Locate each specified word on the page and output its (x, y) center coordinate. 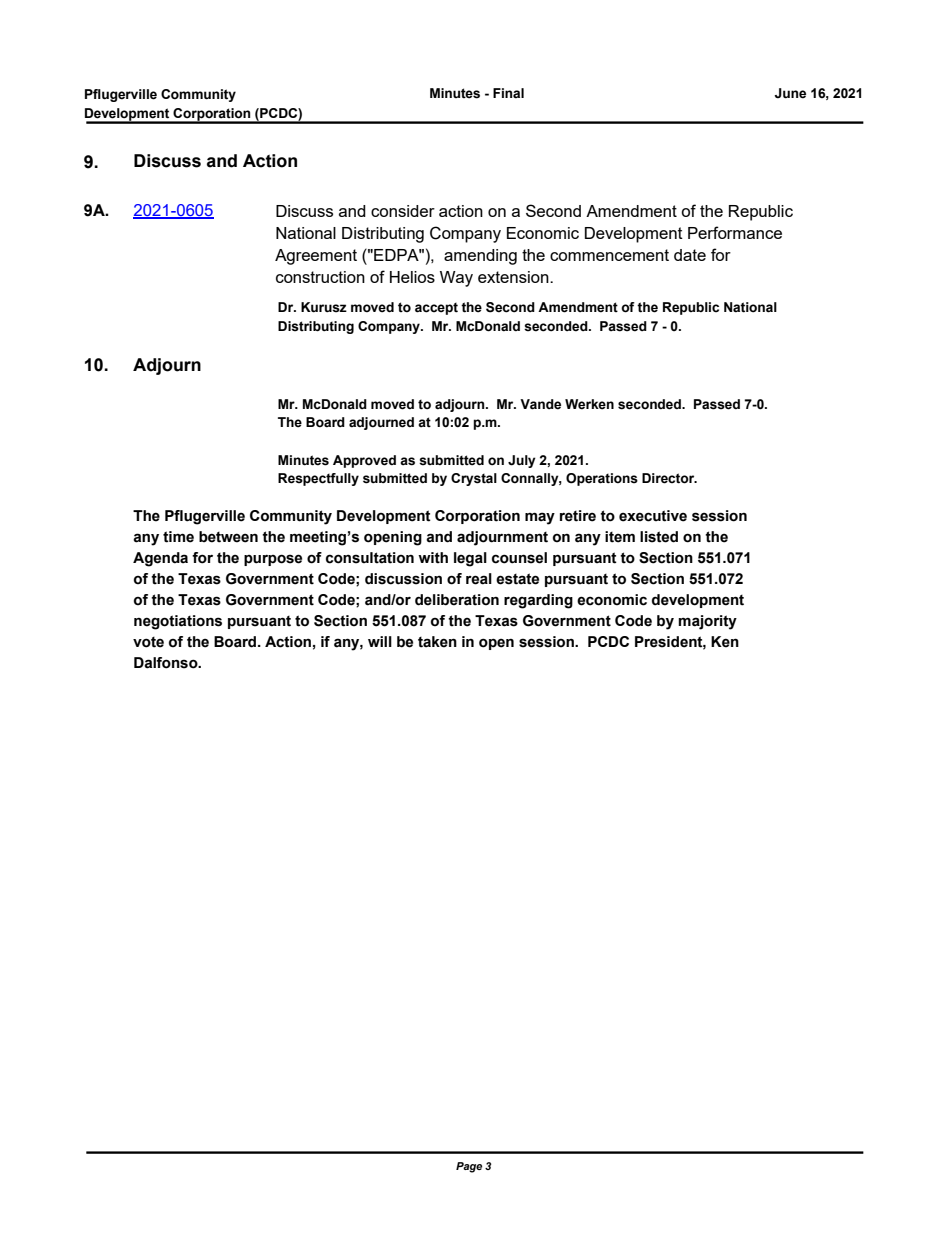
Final (508, 93)
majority (707, 622)
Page (469, 1167)
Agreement (316, 257)
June (790, 93)
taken (437, 642)
